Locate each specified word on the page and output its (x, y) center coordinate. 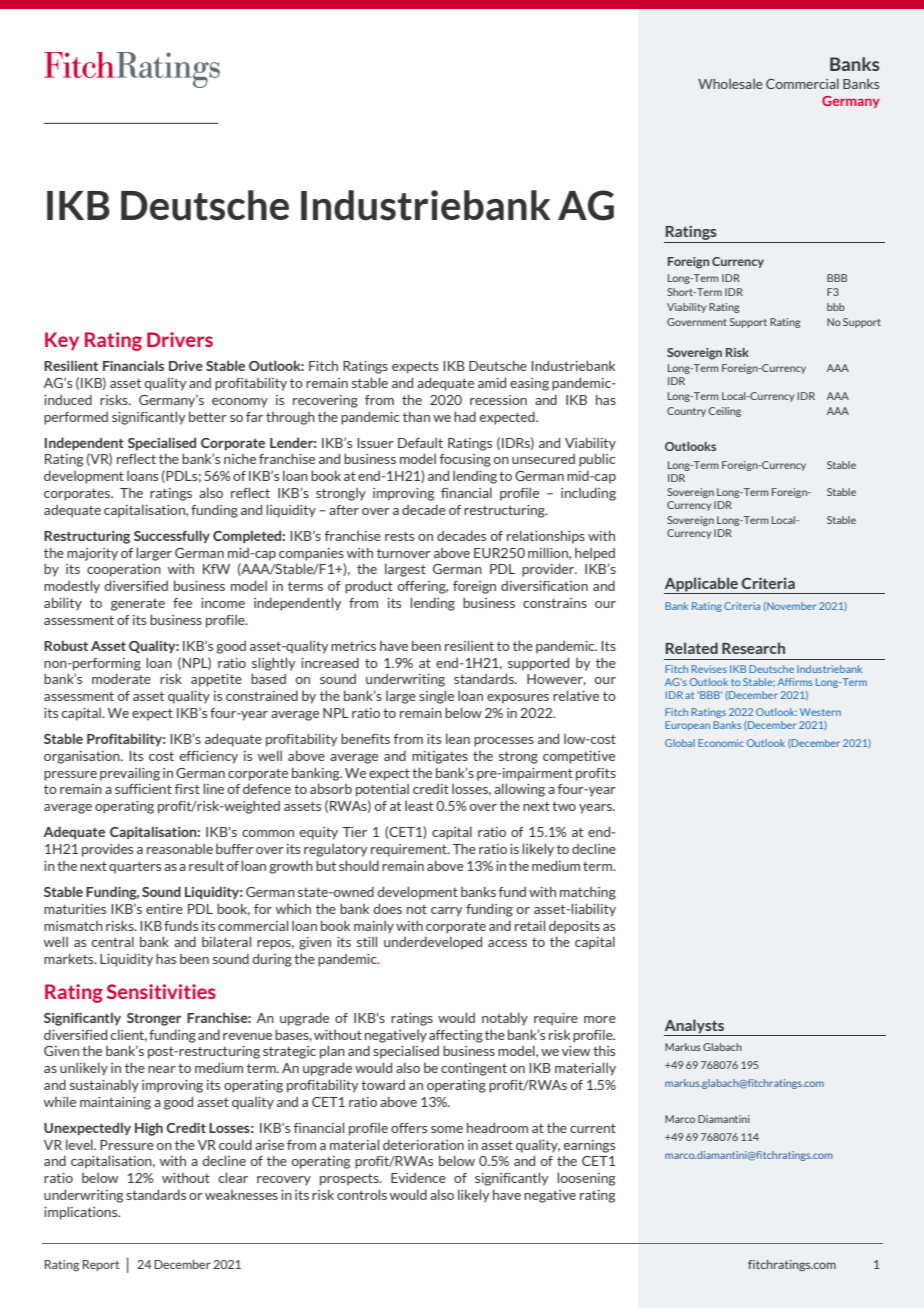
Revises (709, 669)
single (436, 697)
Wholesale (730, 84)
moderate (121, 679)
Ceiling (725, 412)
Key (62, 341)
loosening (586, 1179)
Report (100, 1265)
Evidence (418, 1178)
